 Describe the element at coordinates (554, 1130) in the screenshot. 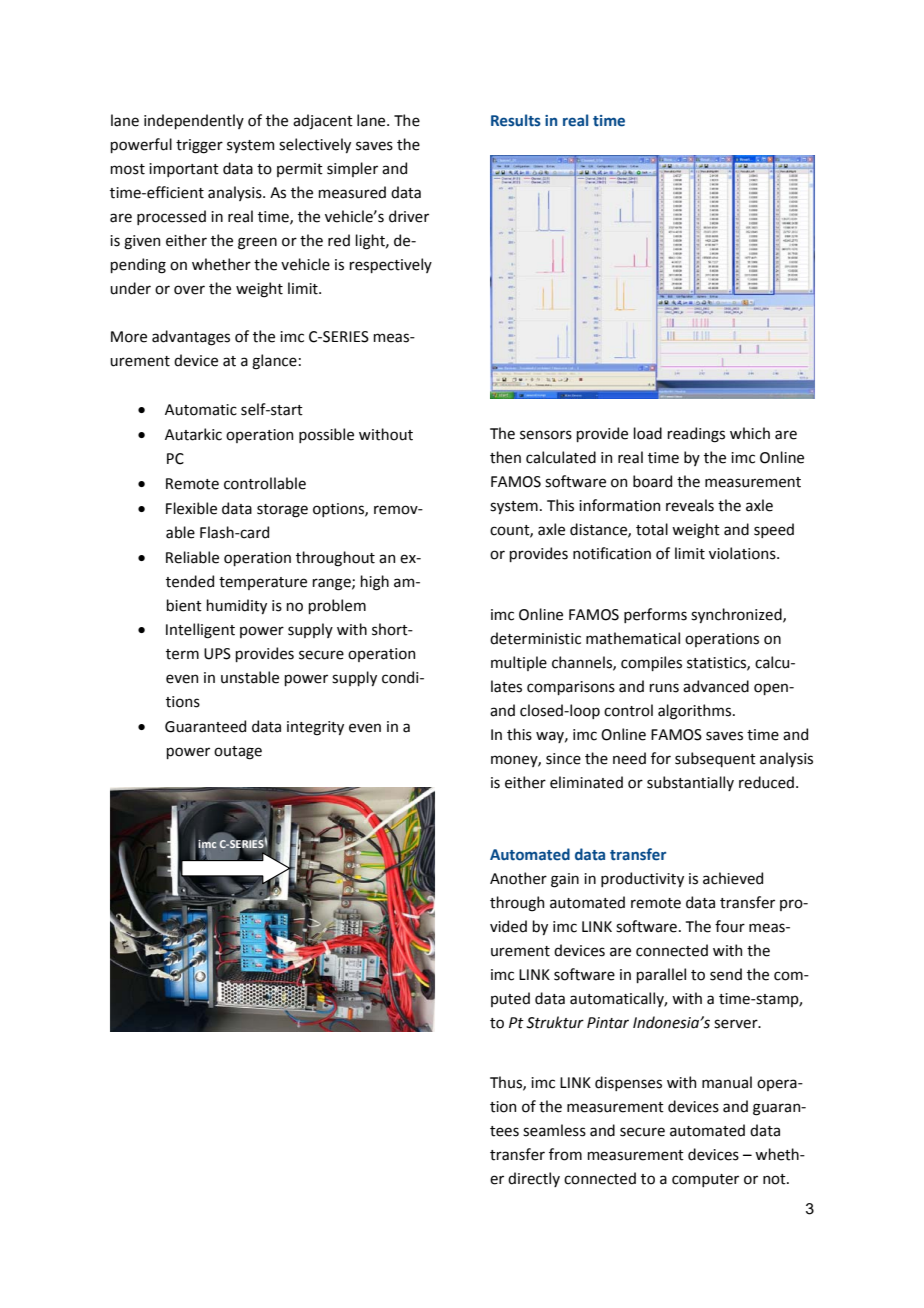

I see `seamless` at that location.
